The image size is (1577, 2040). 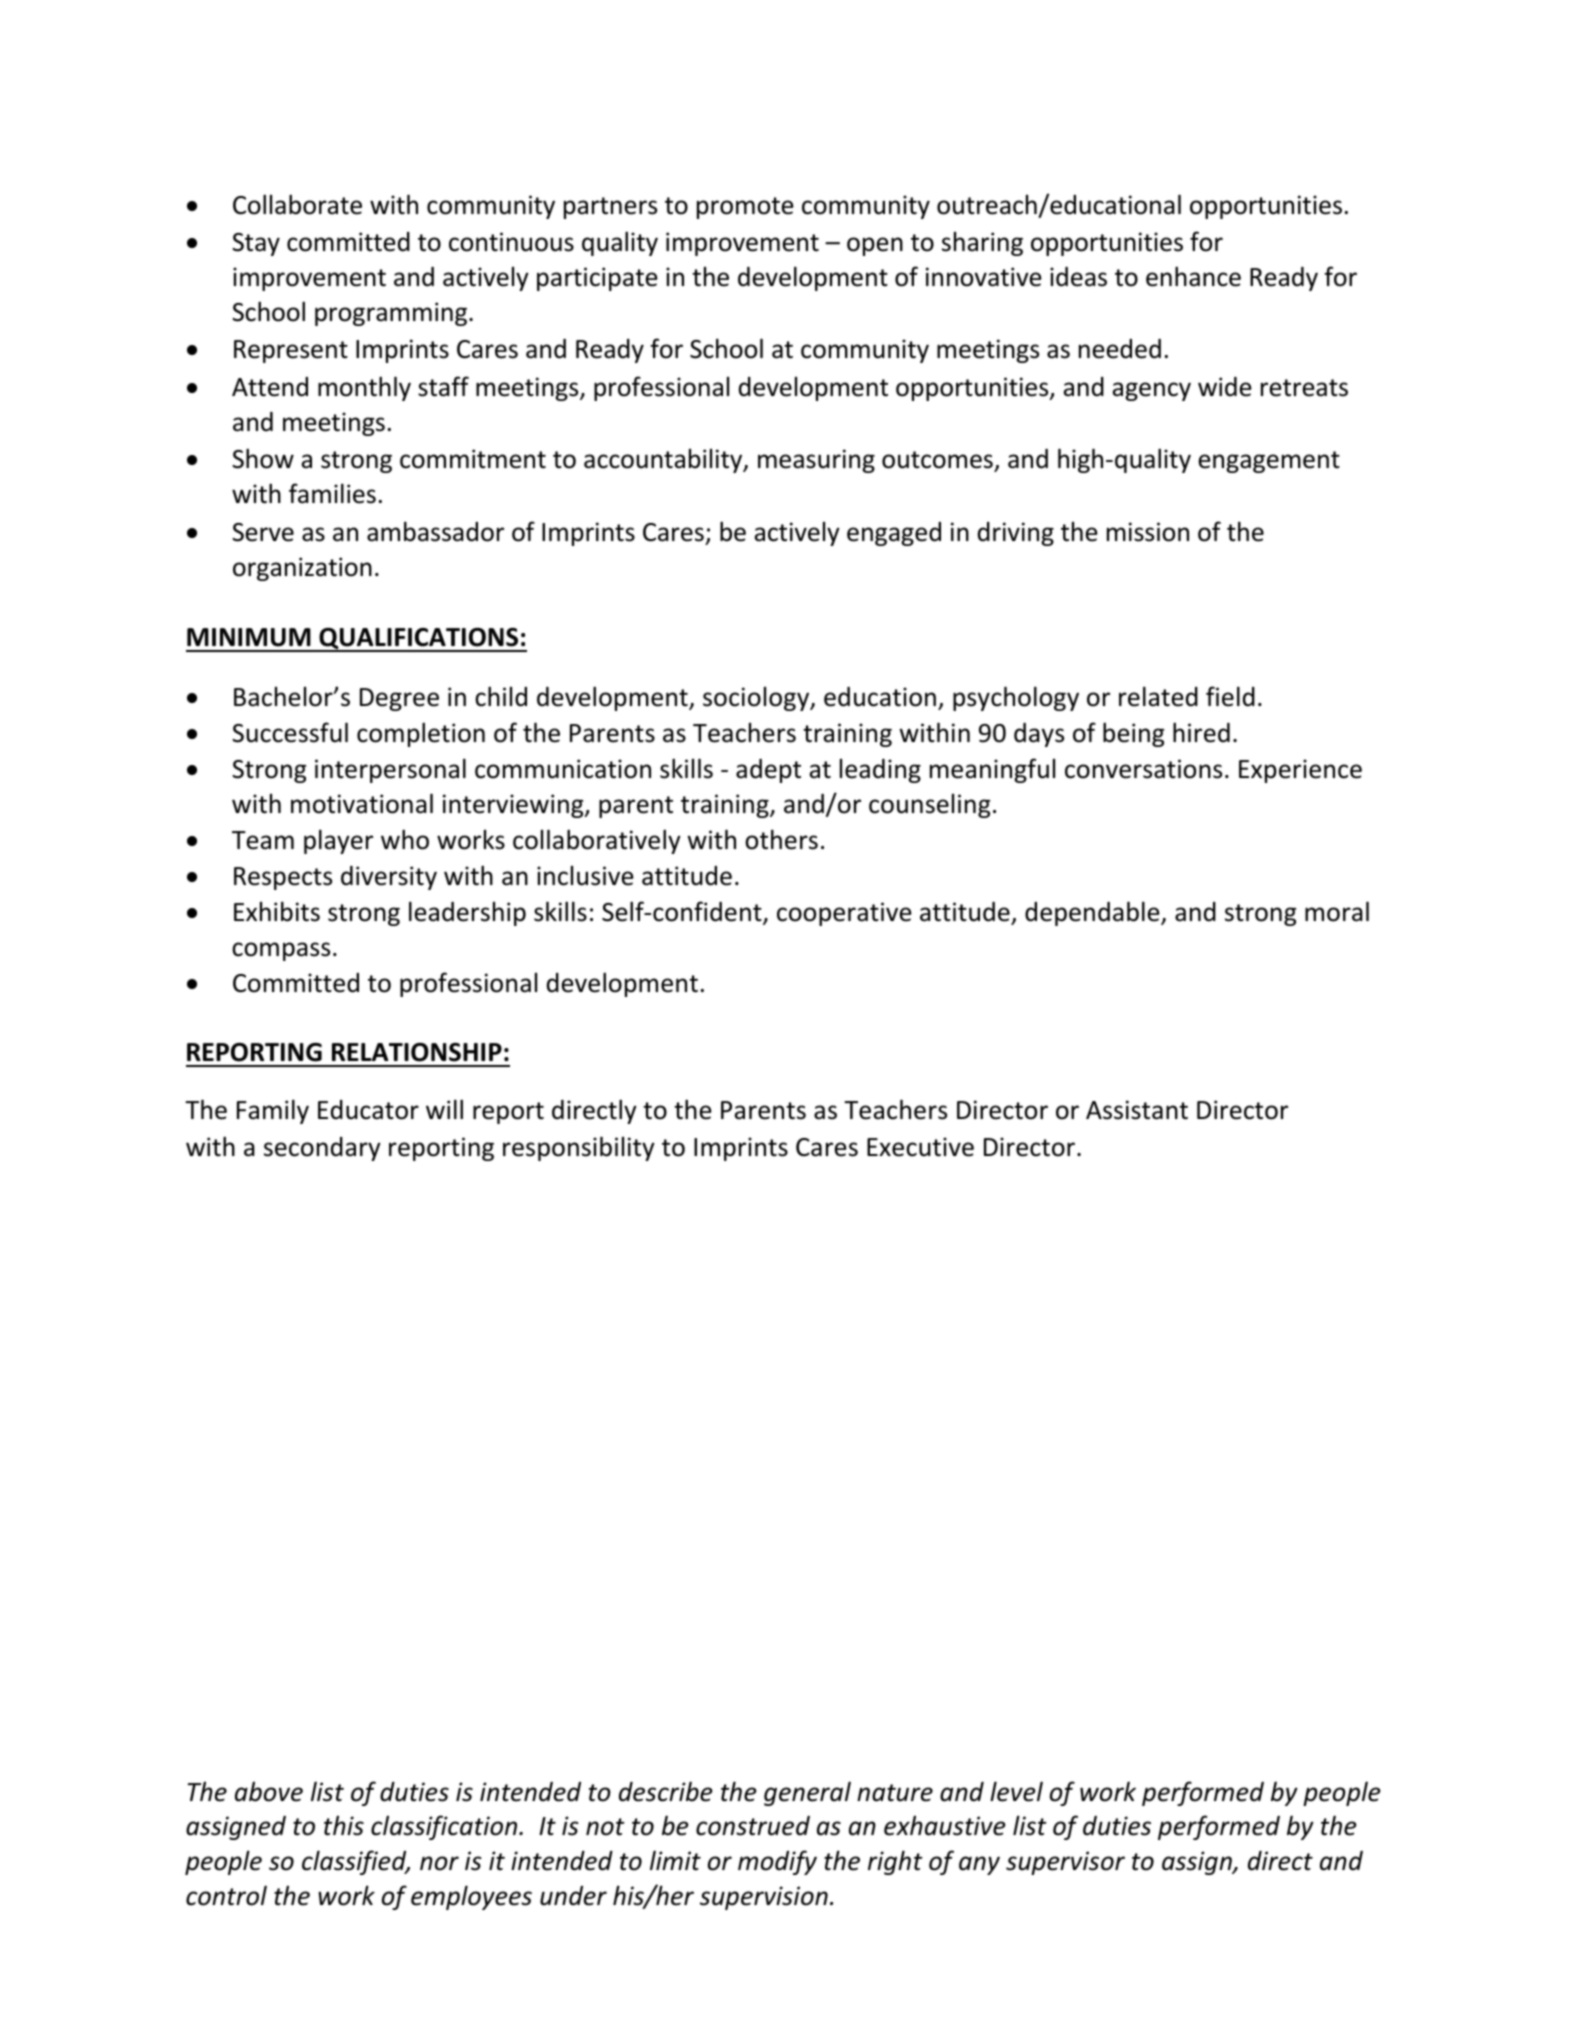 I want to click on conversations, so click(x=1143, y=769).
